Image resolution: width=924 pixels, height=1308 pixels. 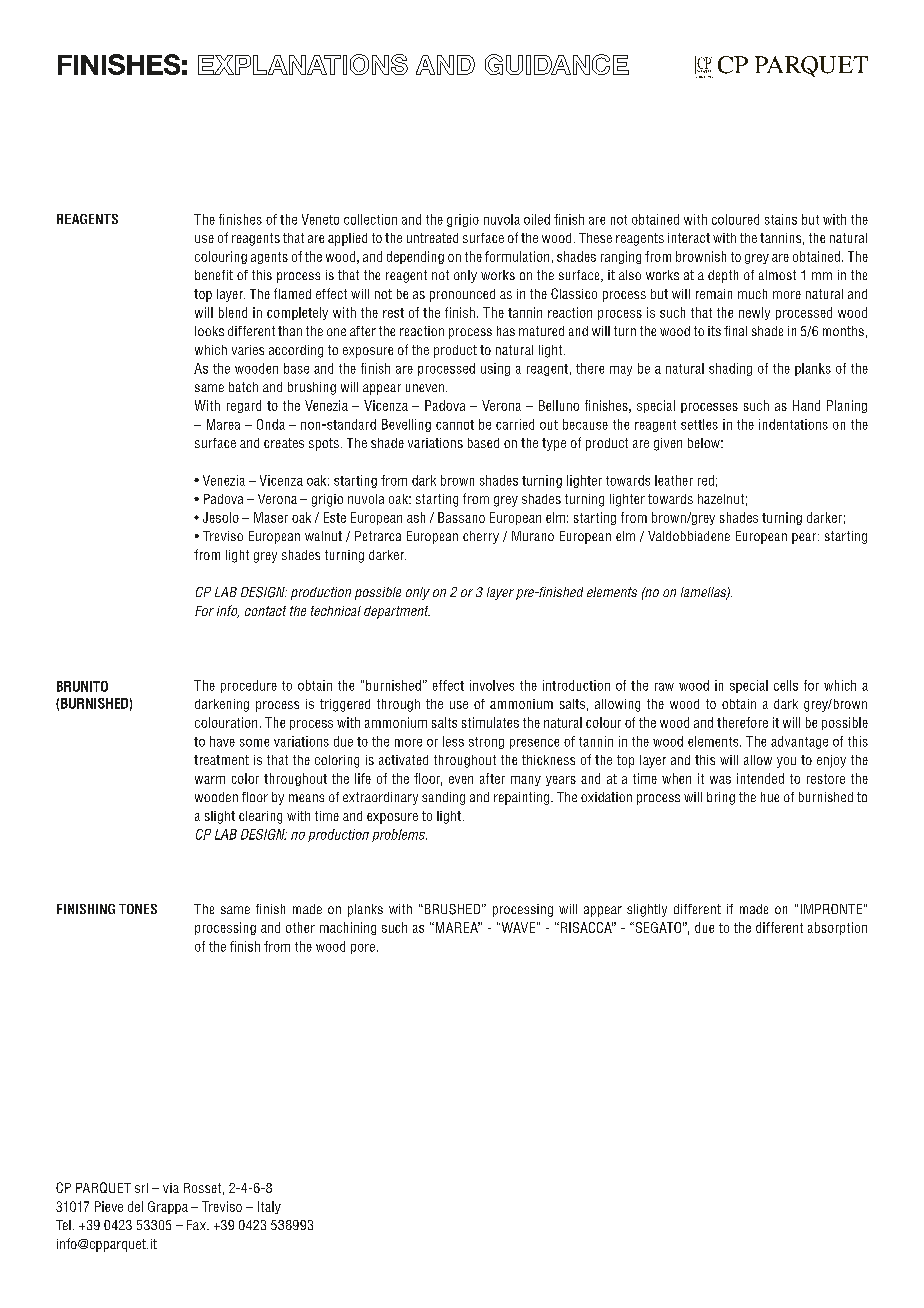 I want to click on creates, so click(x=284, y=443).
